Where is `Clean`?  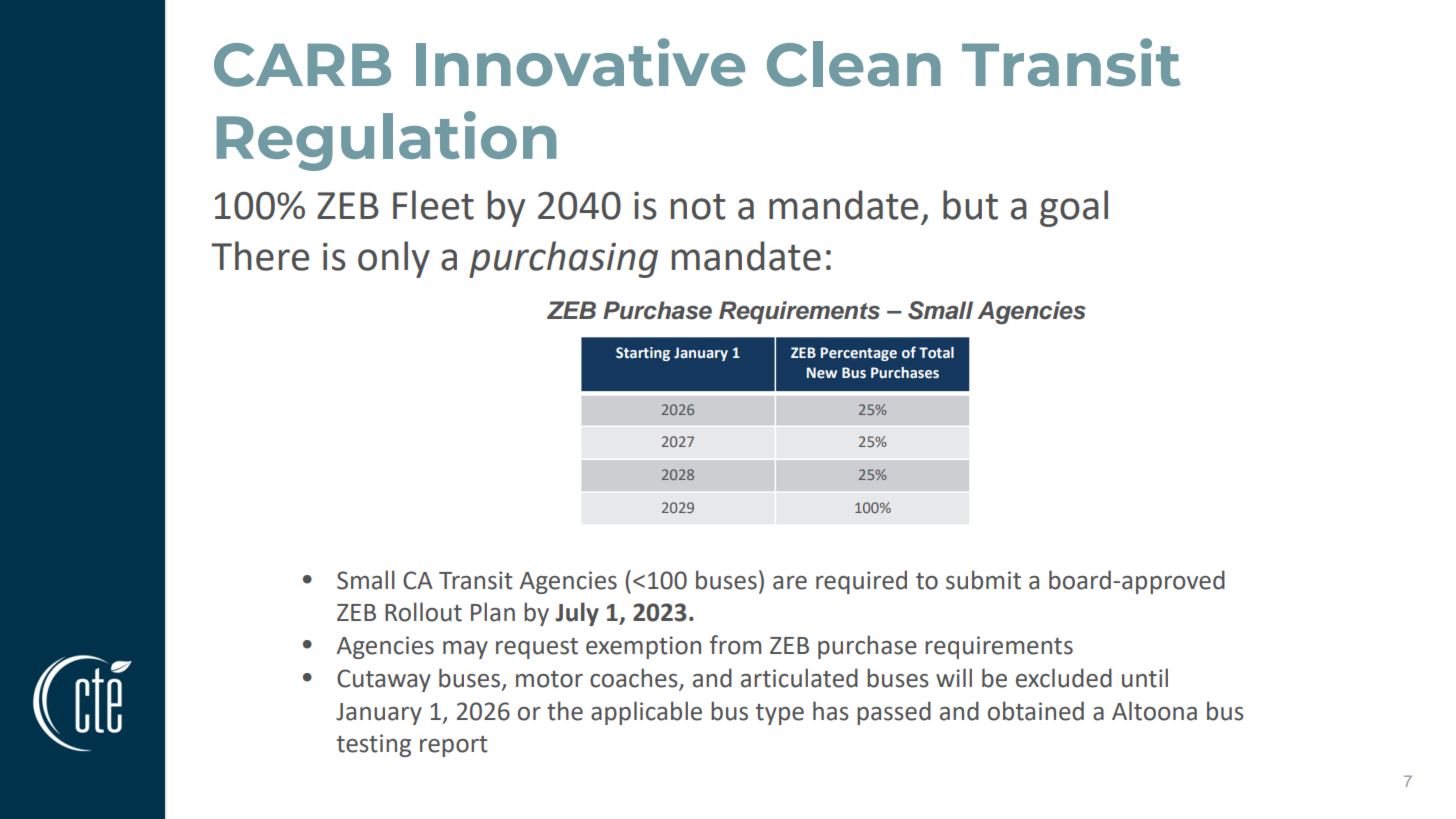 Clean is located at coordinates (854, 64).
